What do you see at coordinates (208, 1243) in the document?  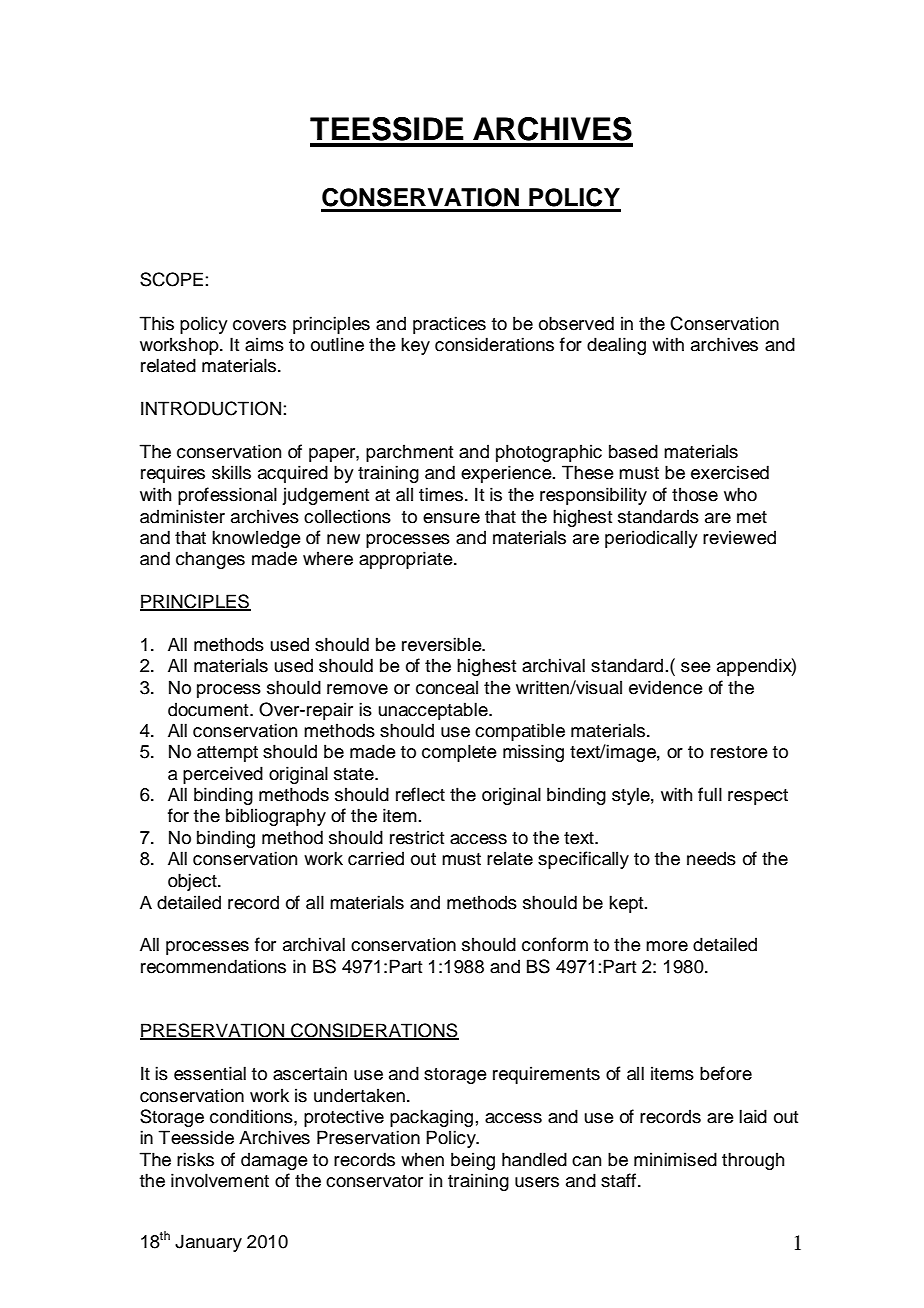 I see `January` at bounding box center [208, 1243].
